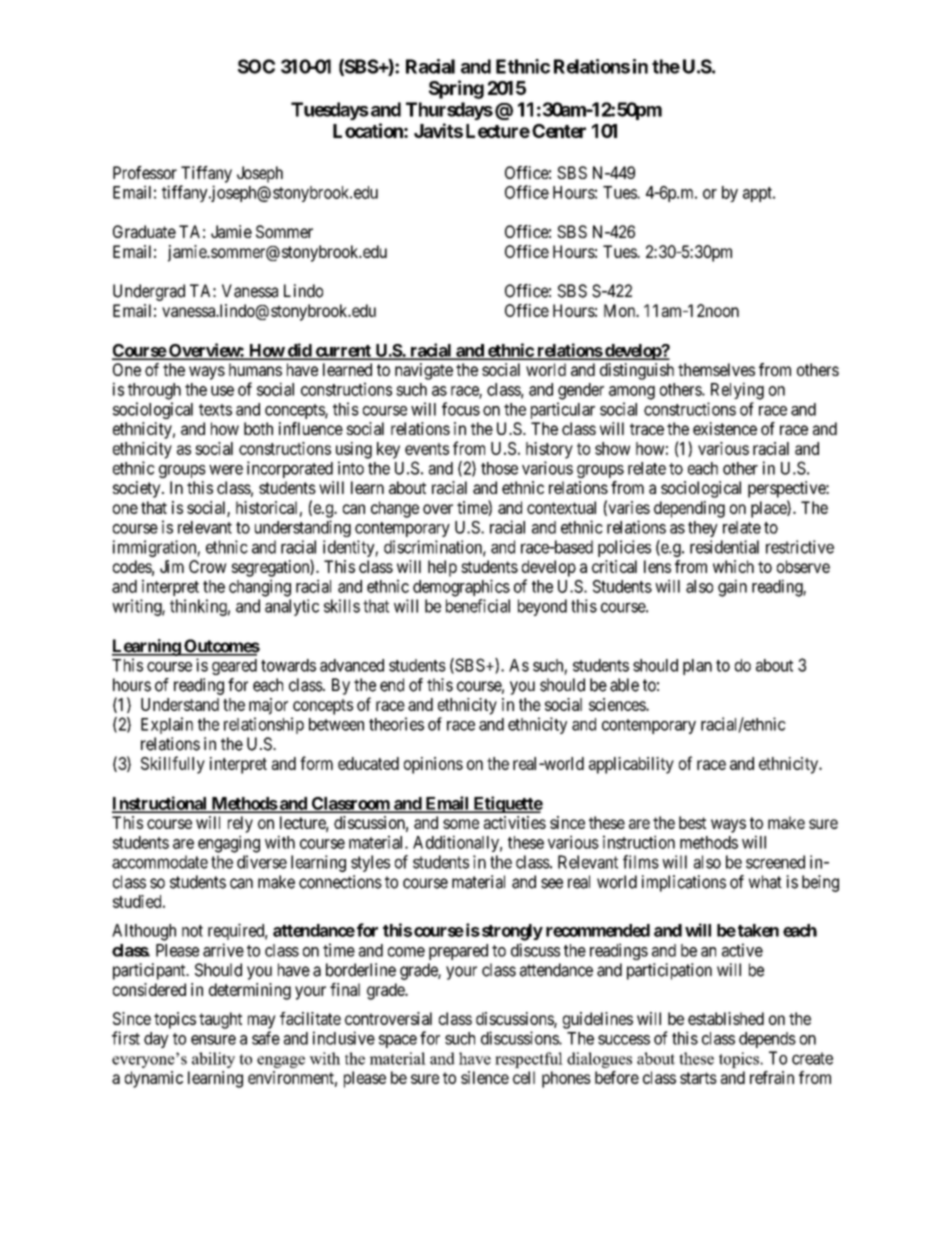  Describe the element at coordinates (461, 409) in the screenshot. I see `focus` at that location.
